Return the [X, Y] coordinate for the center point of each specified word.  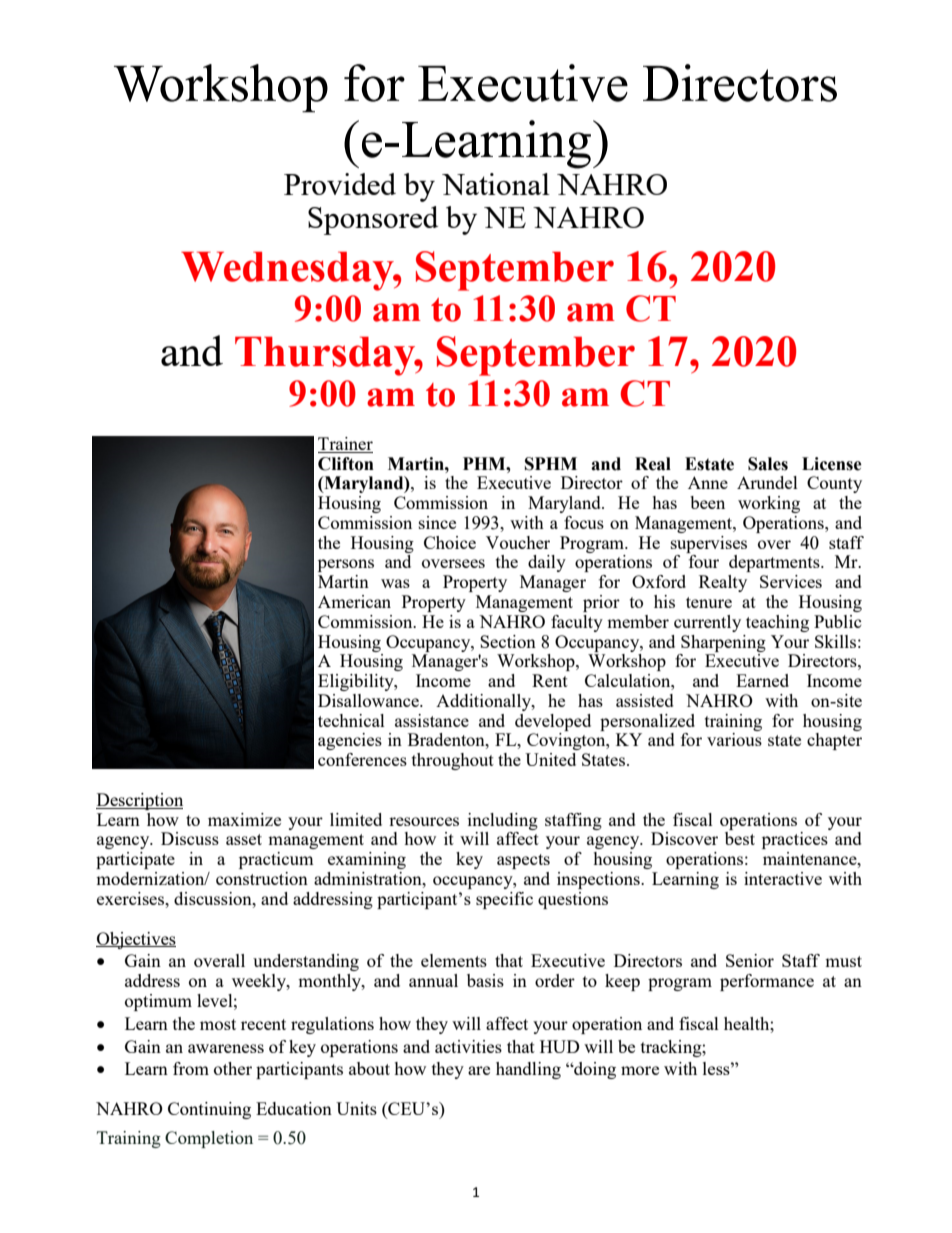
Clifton [346, 464]
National [496, 184]
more [640, 1070]
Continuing [209, 1110]
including [503, 821]
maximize [244, 819]
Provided [340, 184]
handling [528, 1070]
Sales [768, 464]
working [769, 504]
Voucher [518, 542]
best [740, 838]
